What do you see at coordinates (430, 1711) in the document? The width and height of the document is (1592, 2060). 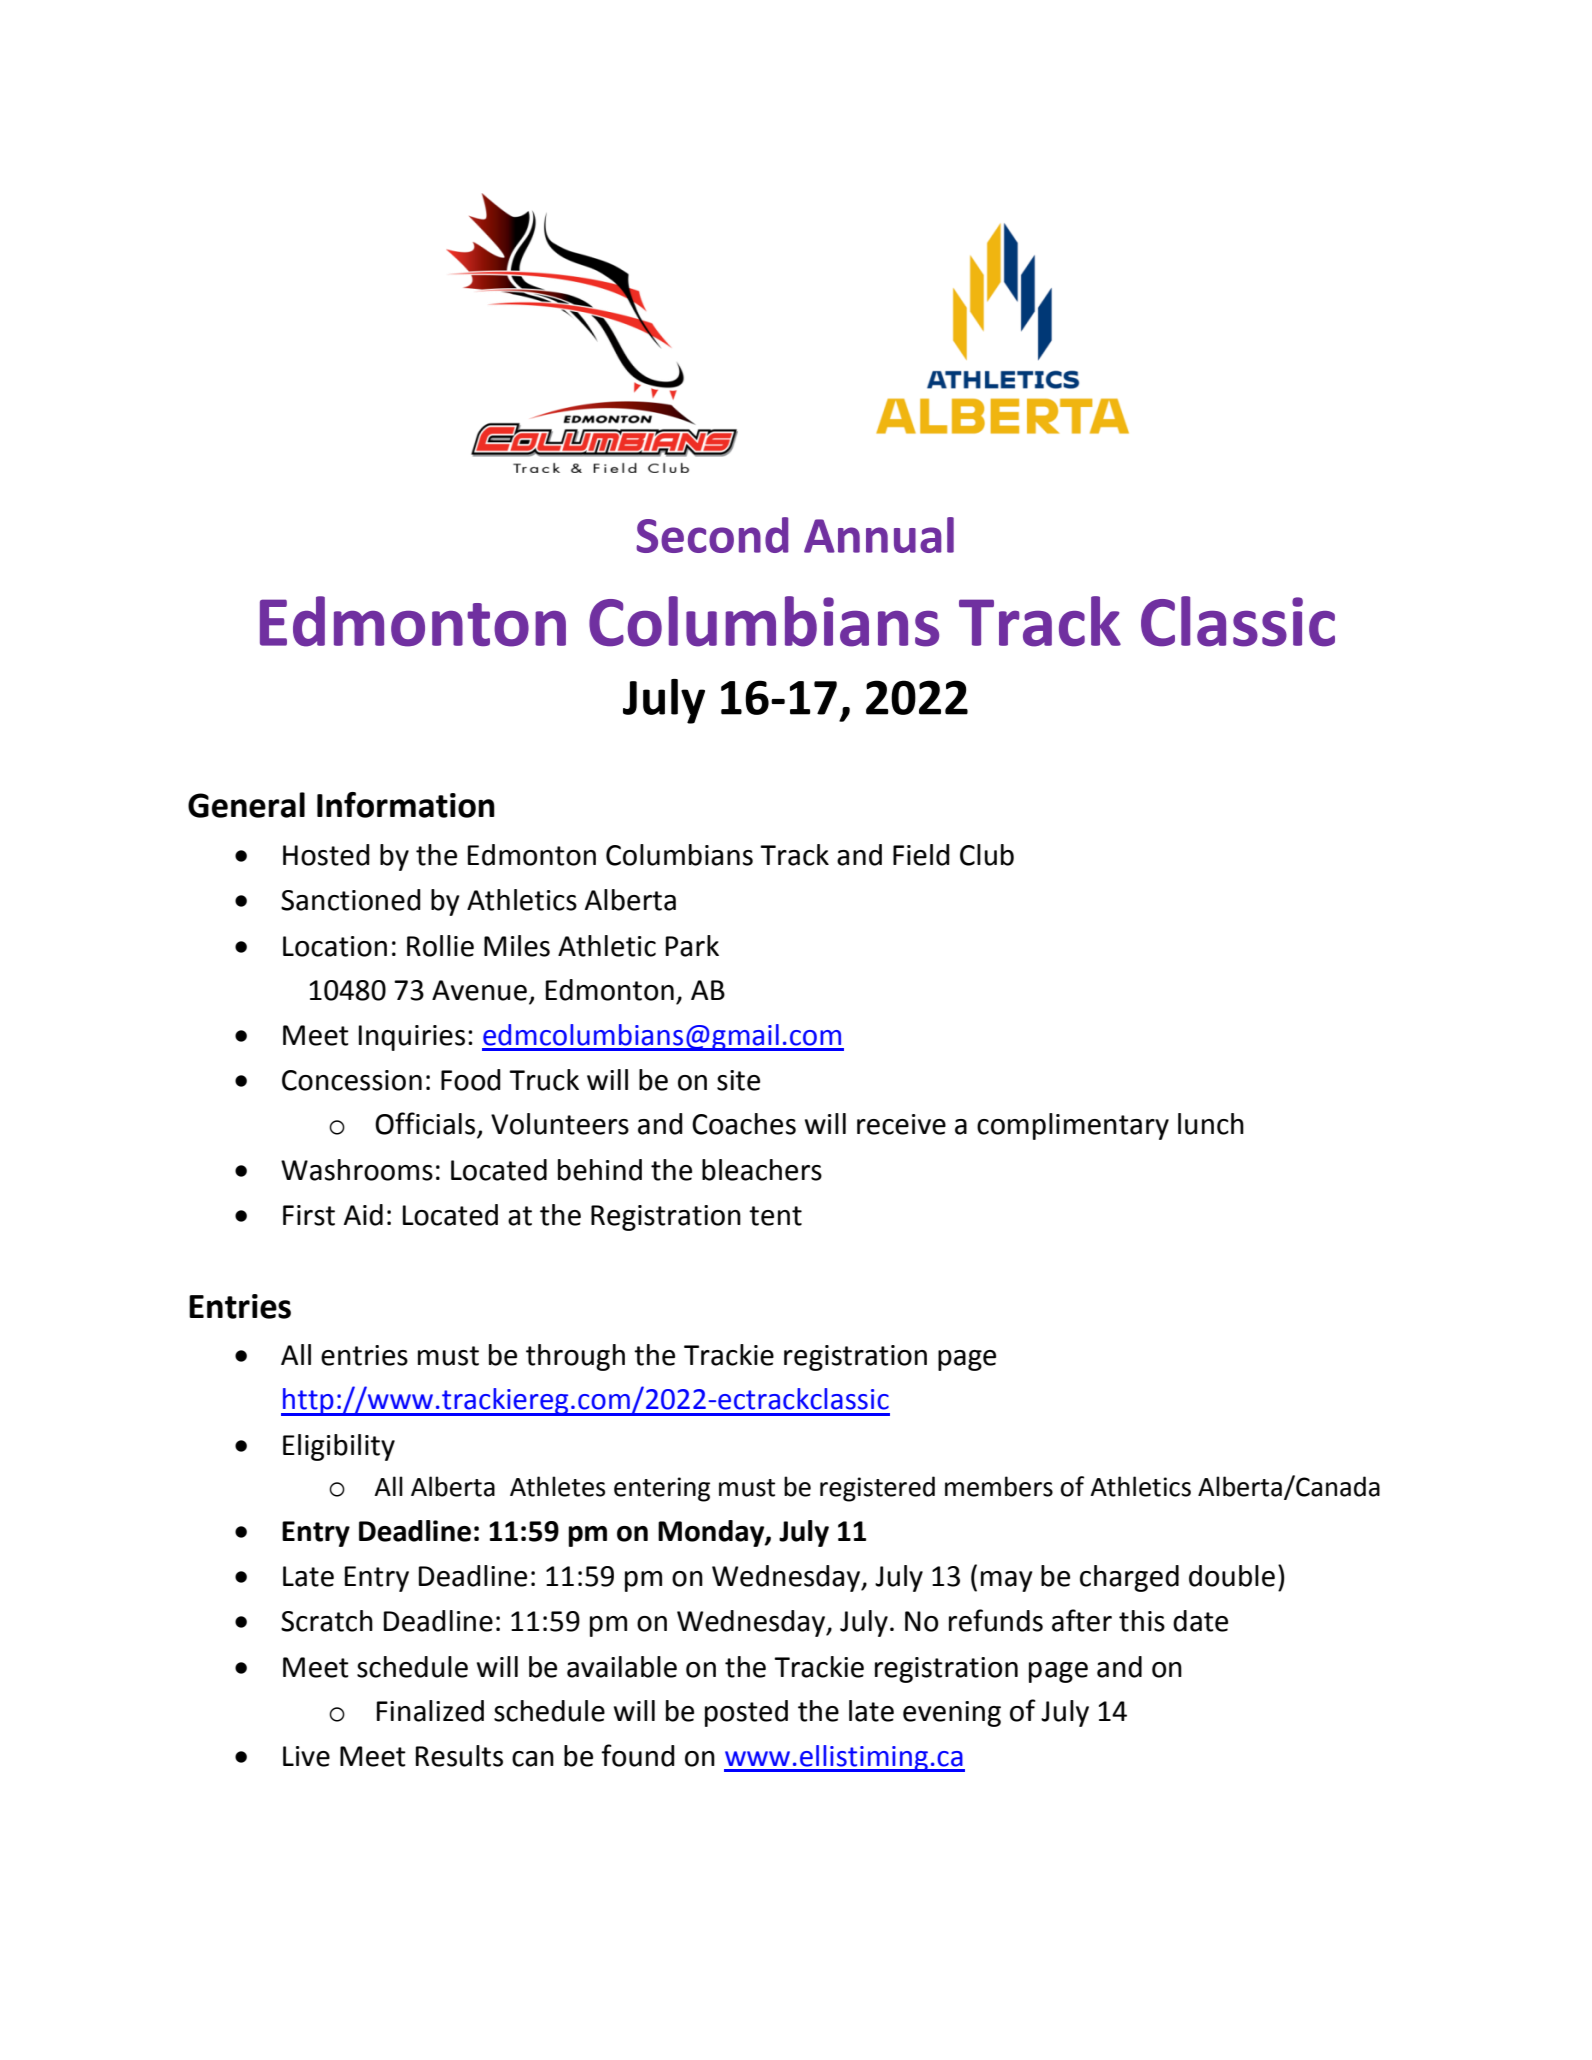 I see `Finalized` at bounding box center [430, 1711].
